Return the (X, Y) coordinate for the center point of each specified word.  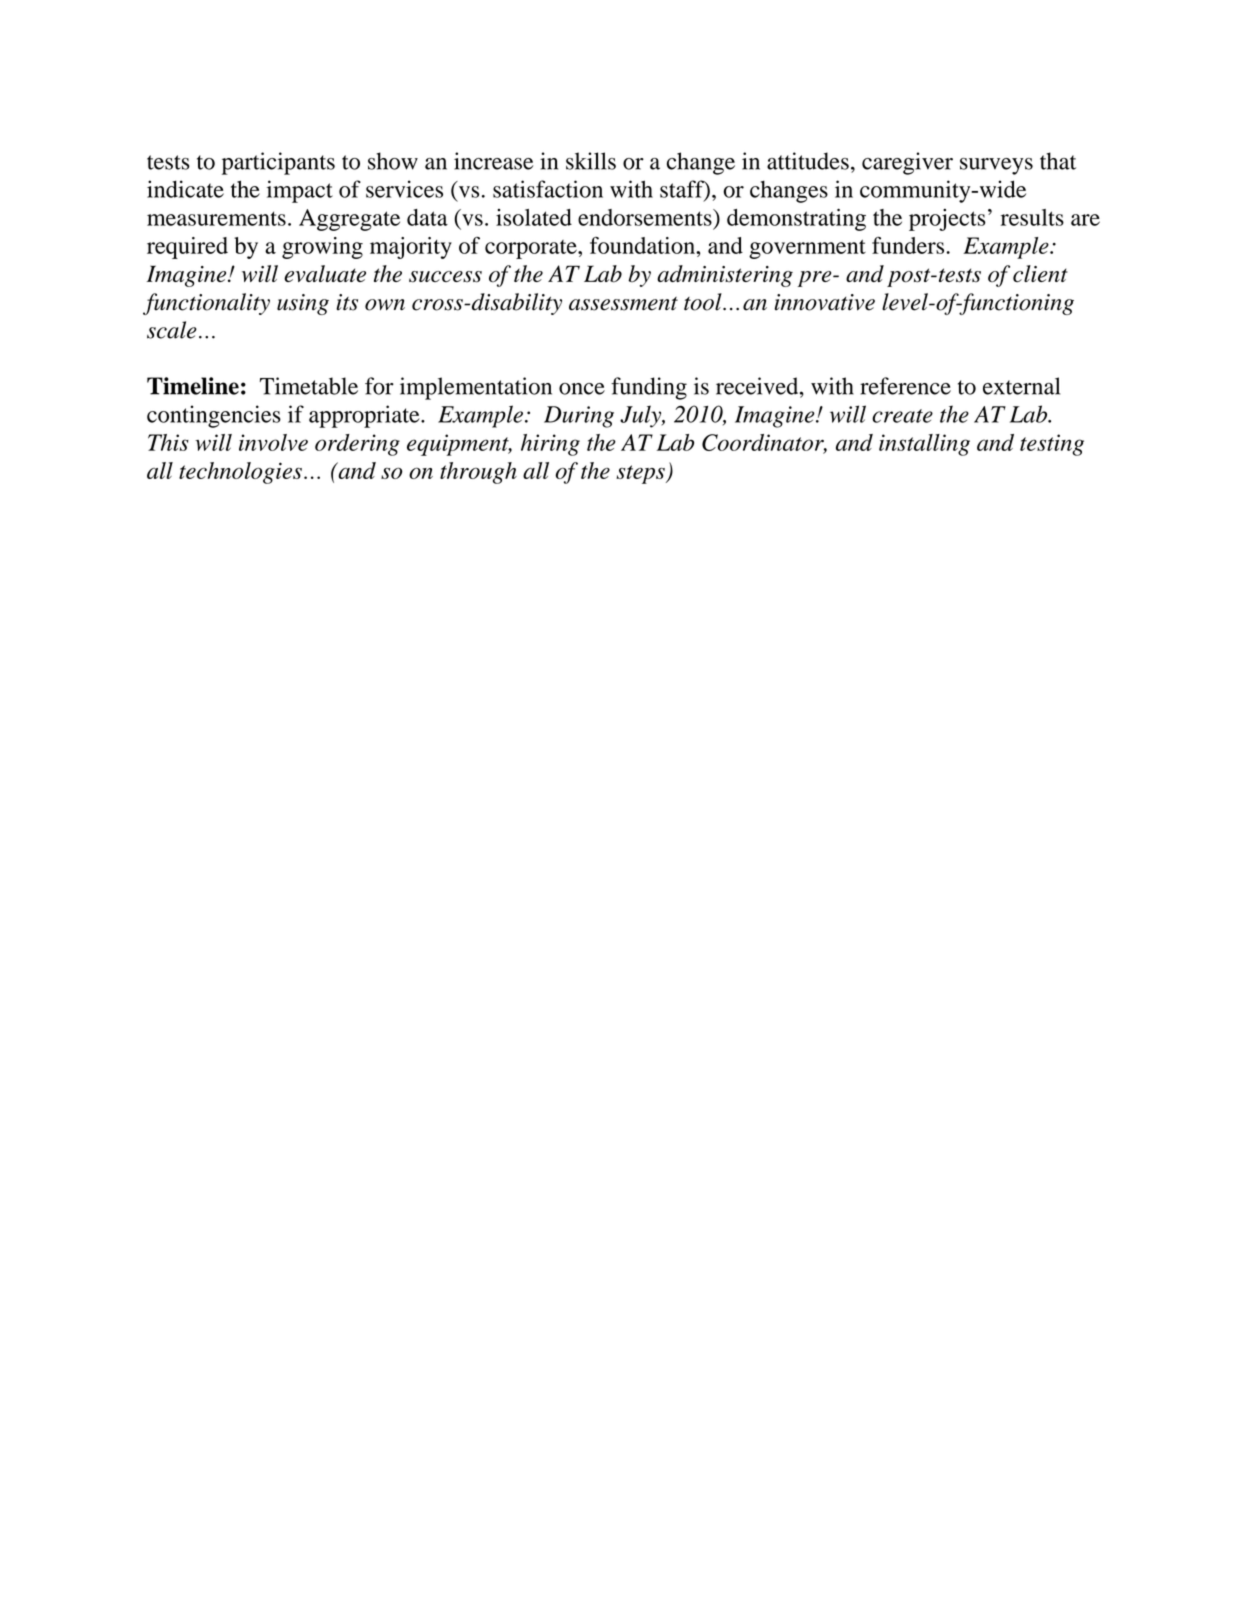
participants (278, 163)
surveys (996, 166)
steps (641, 474)
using (303, 304)
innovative (825, 302)
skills (591, 161)
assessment (623, 304)
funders (909, 245)
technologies (240, 473)
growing (322, 248)
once (582, 389)
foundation (643, 245)
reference (905, 386)
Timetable (309, 386)
